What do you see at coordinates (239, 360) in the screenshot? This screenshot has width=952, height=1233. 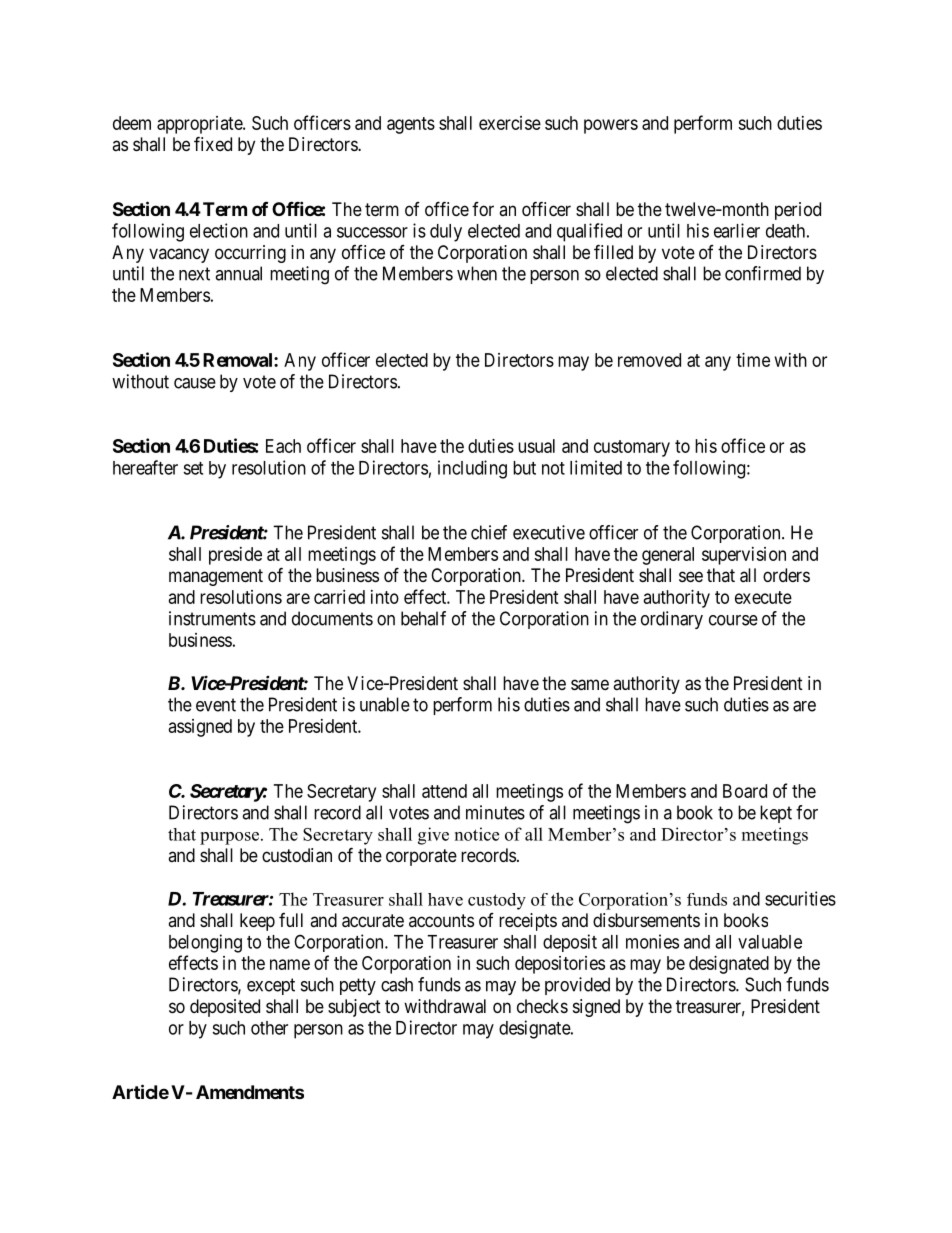 I see `Removal` at bounding box center [239, 360].
